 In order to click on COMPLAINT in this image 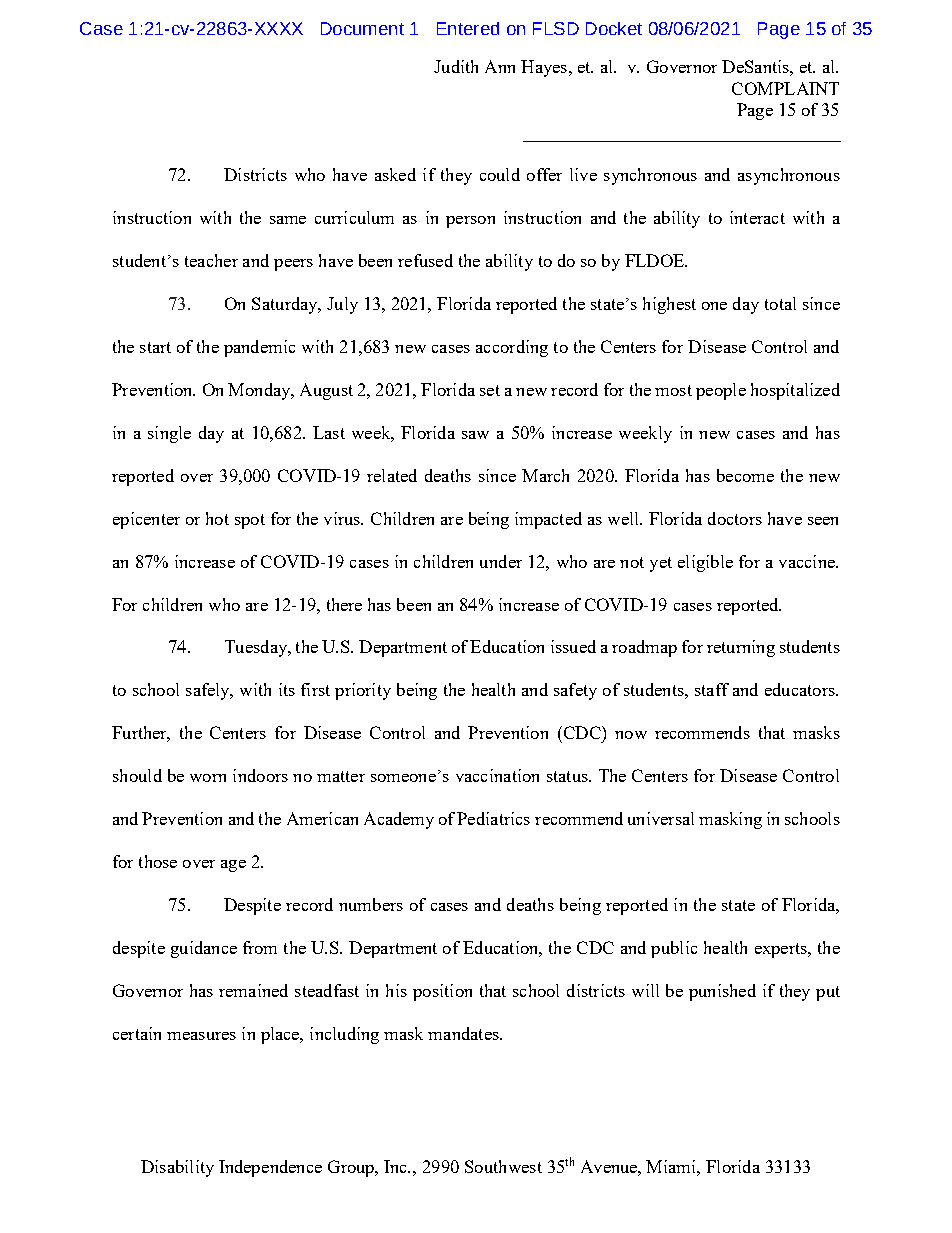, I will do `click(785, 88)`.
